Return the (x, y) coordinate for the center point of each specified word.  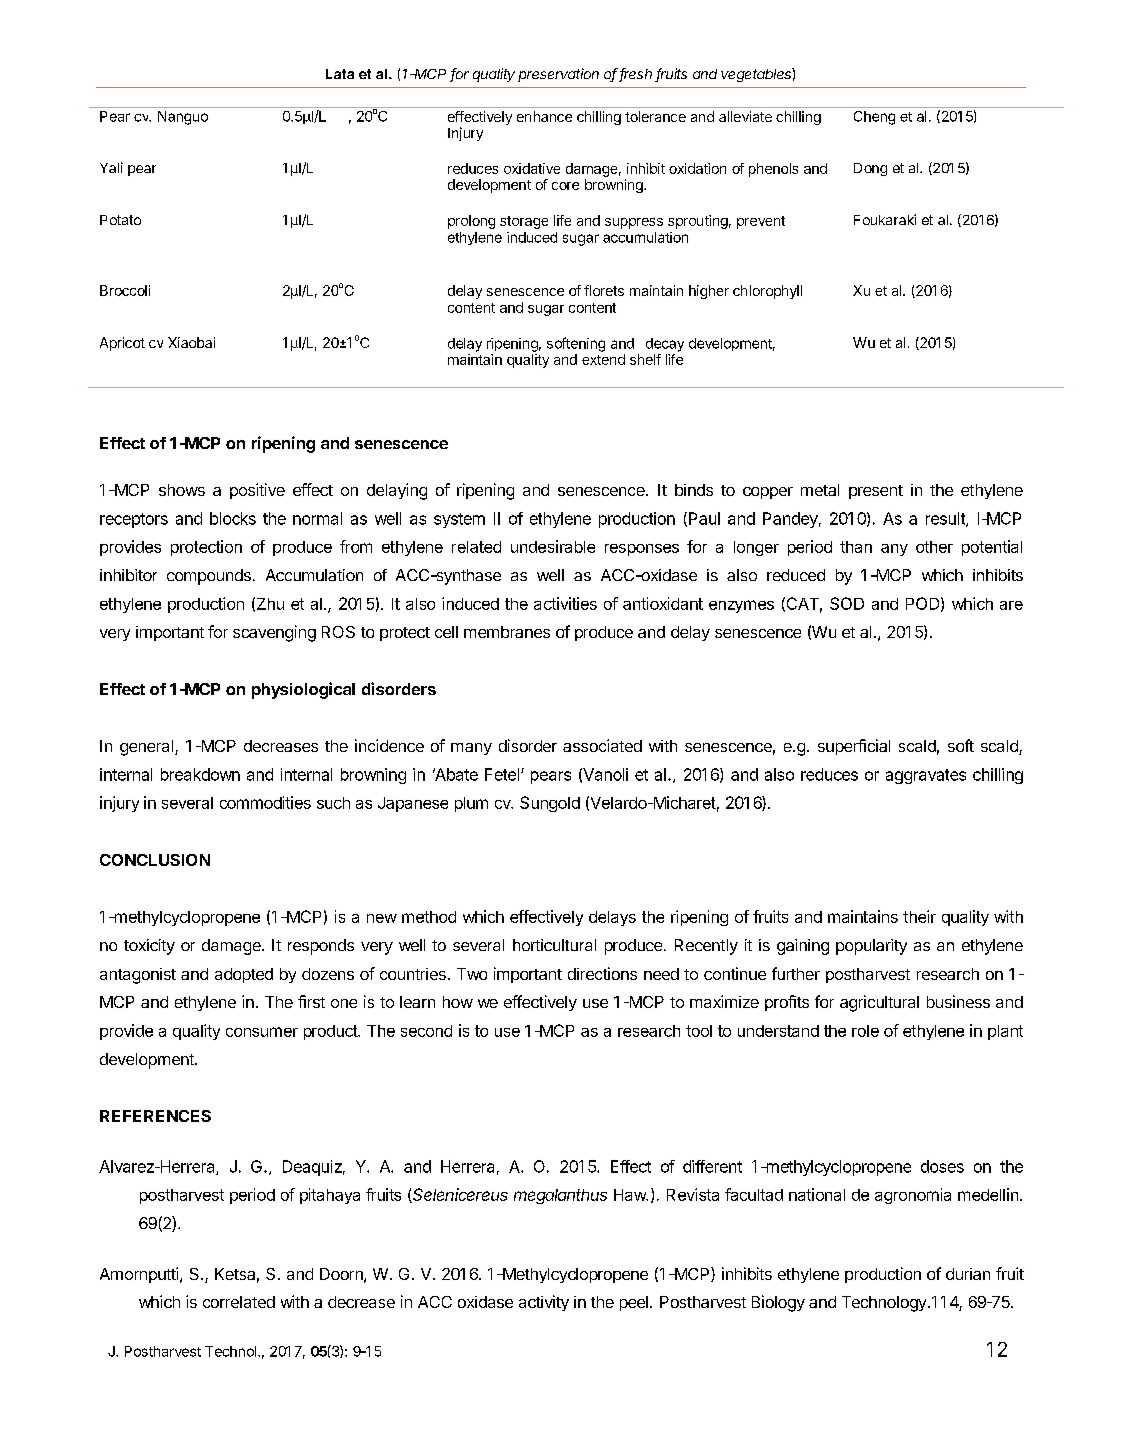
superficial (854, 747)
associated (602, 745)
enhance (544, 116)
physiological (303, 690)
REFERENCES (155, 1116)
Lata (340, 74)
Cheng (874, 118)
